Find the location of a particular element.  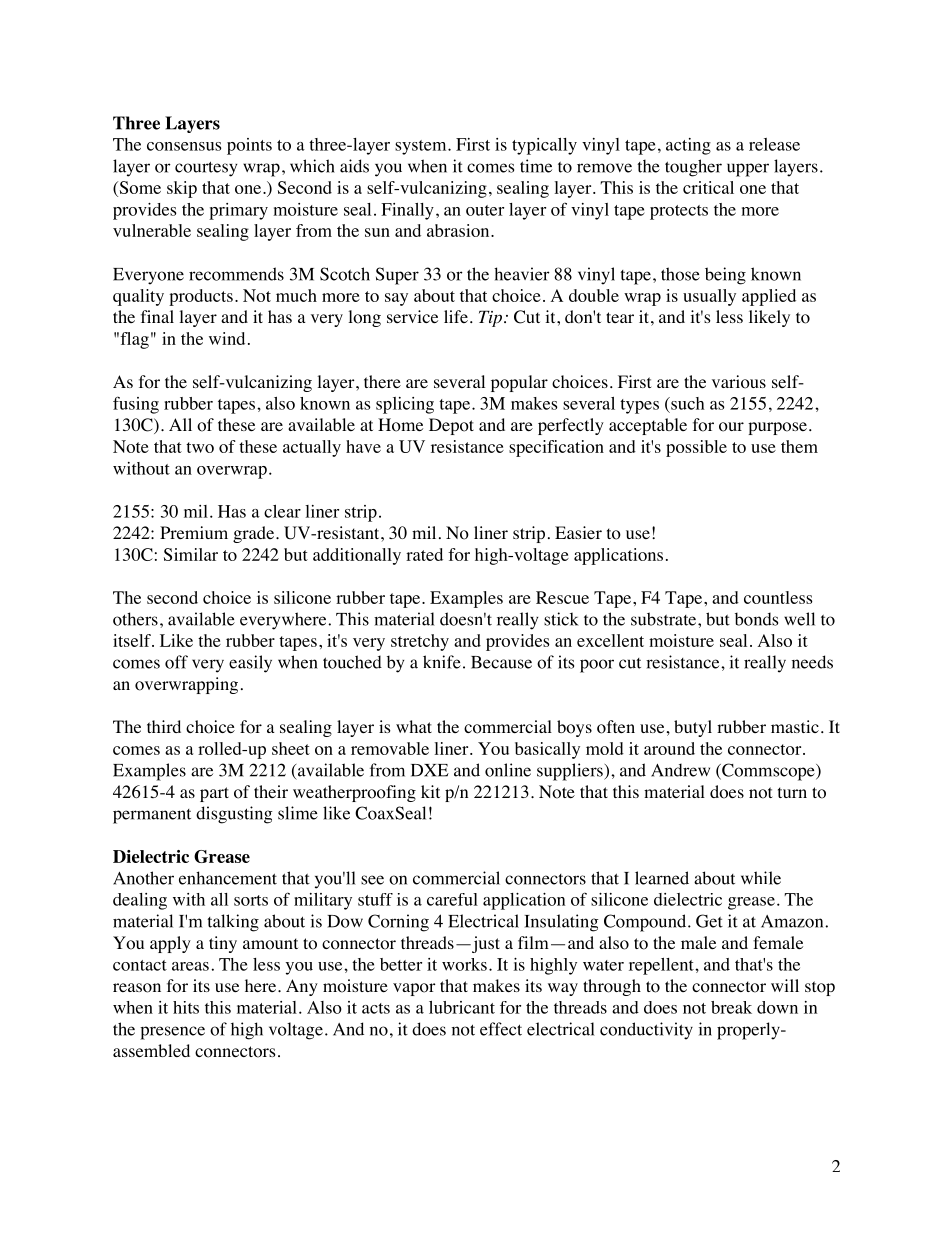

rated is located at coordinates (424, 554).
